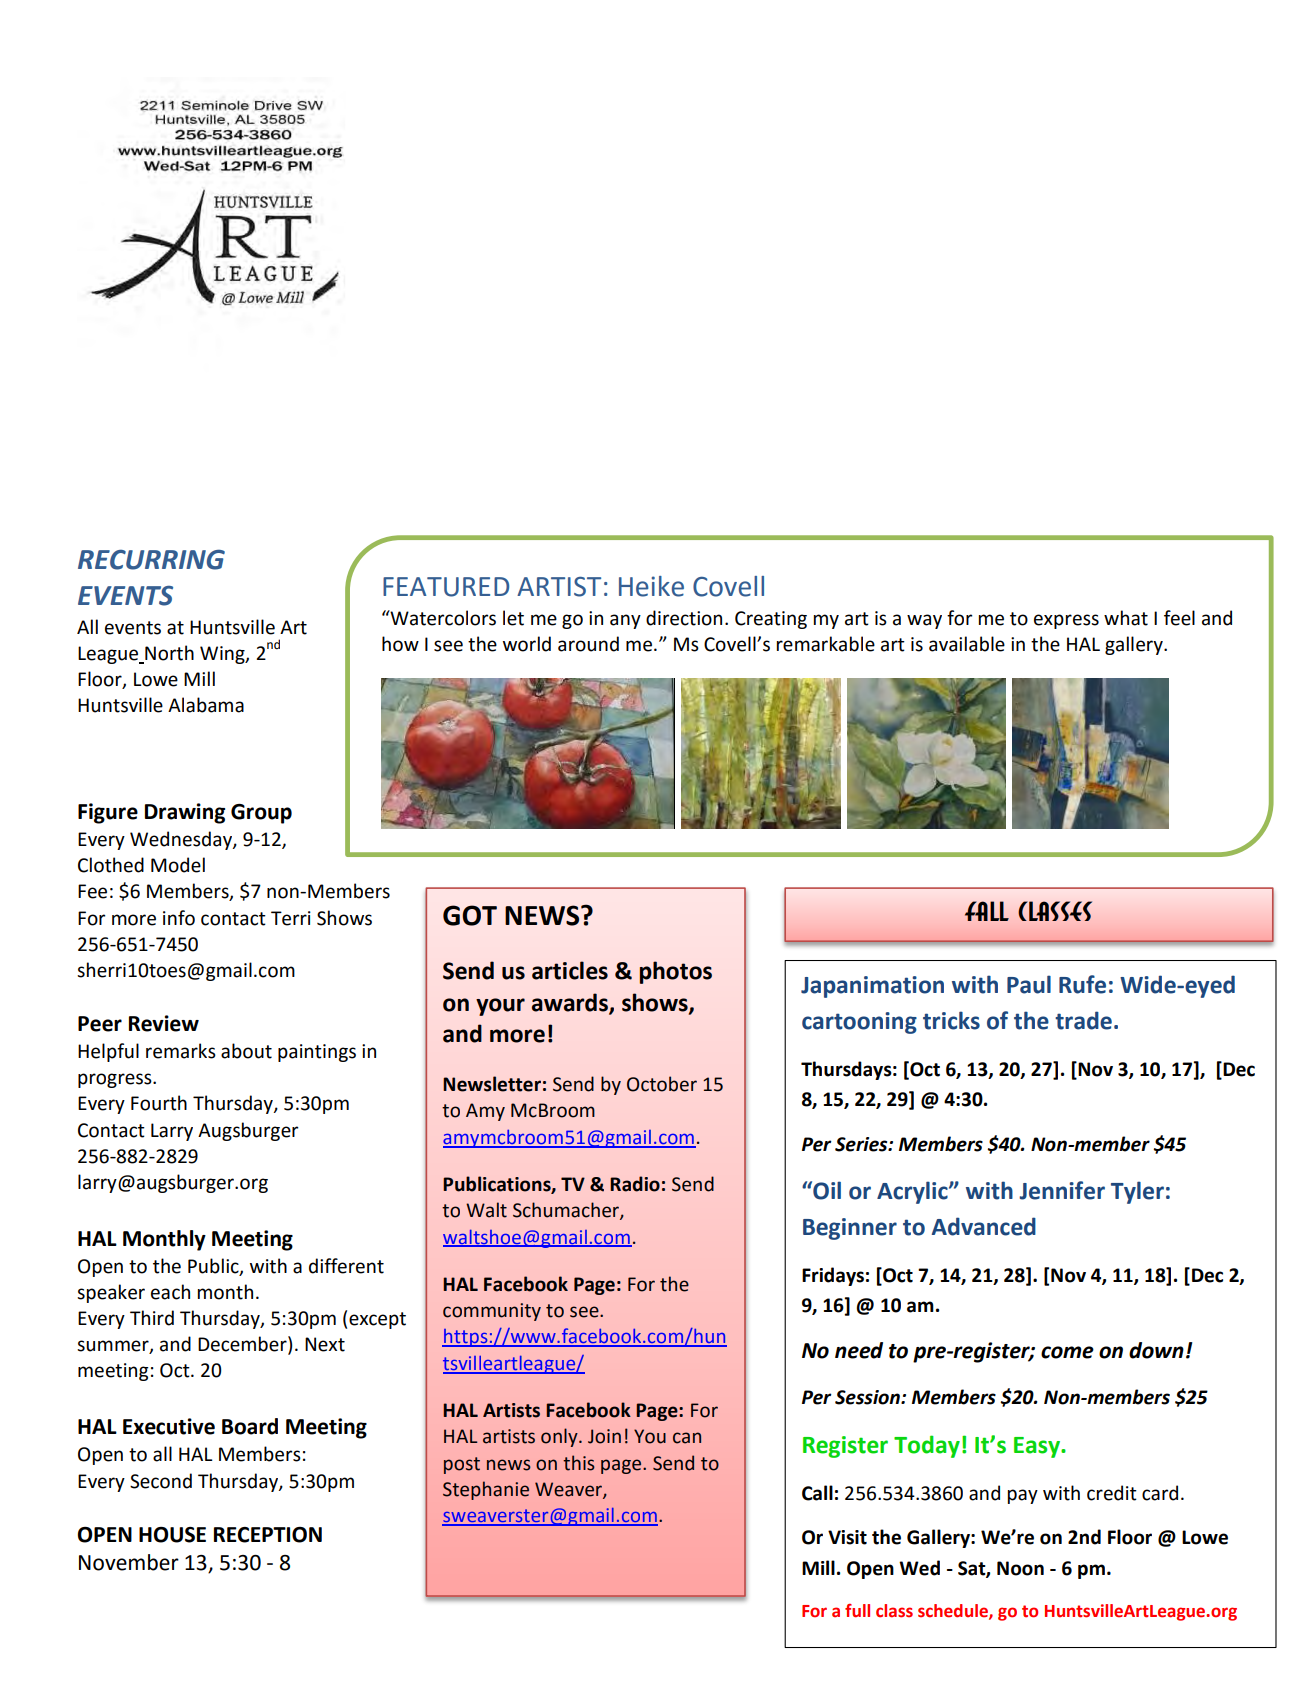 Image resolution: width=1313 pixels, height=1699 pixels. I want to click on Visit, so click(847, 1537).
